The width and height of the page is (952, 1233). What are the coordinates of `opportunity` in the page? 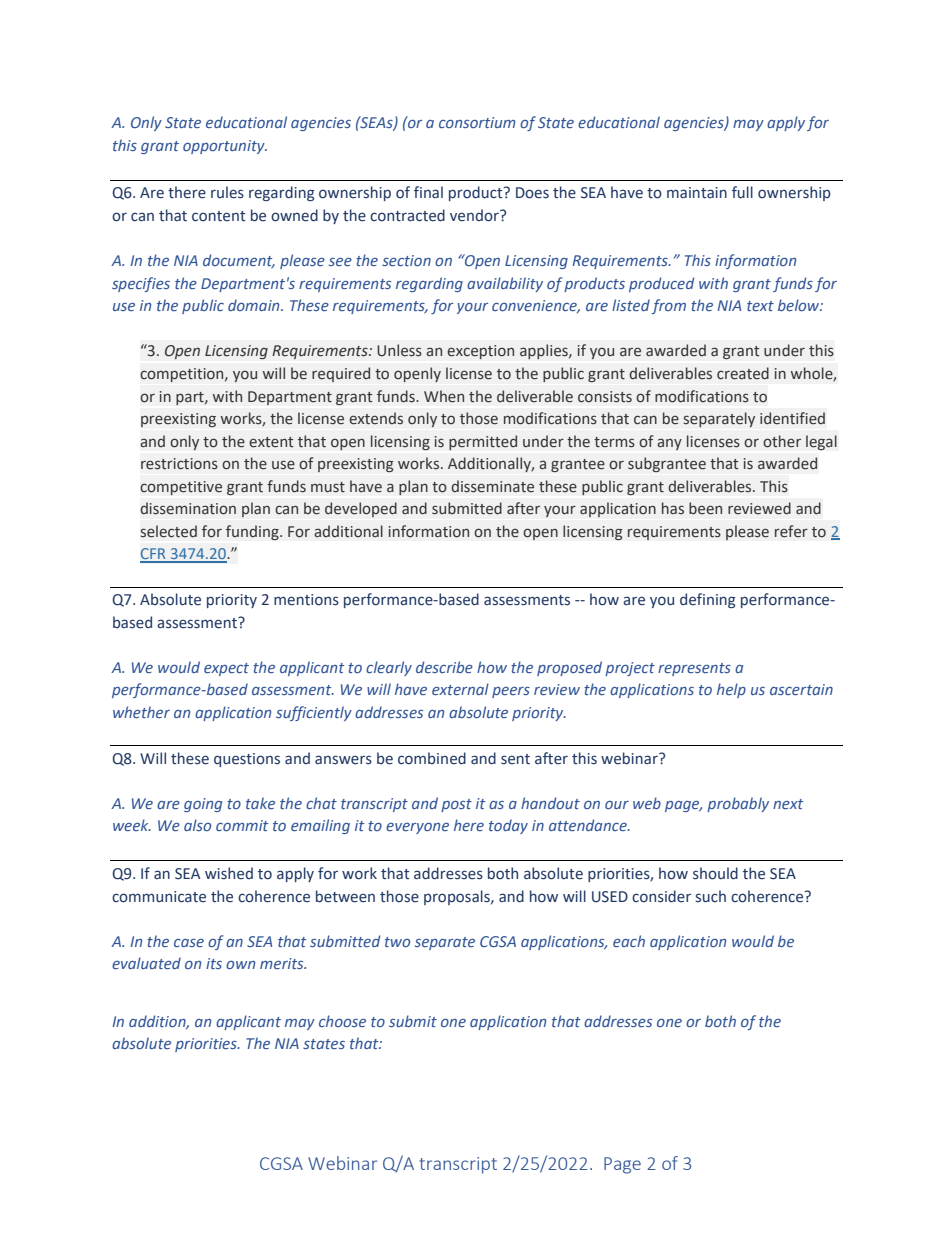 It's located at (225, 147).
